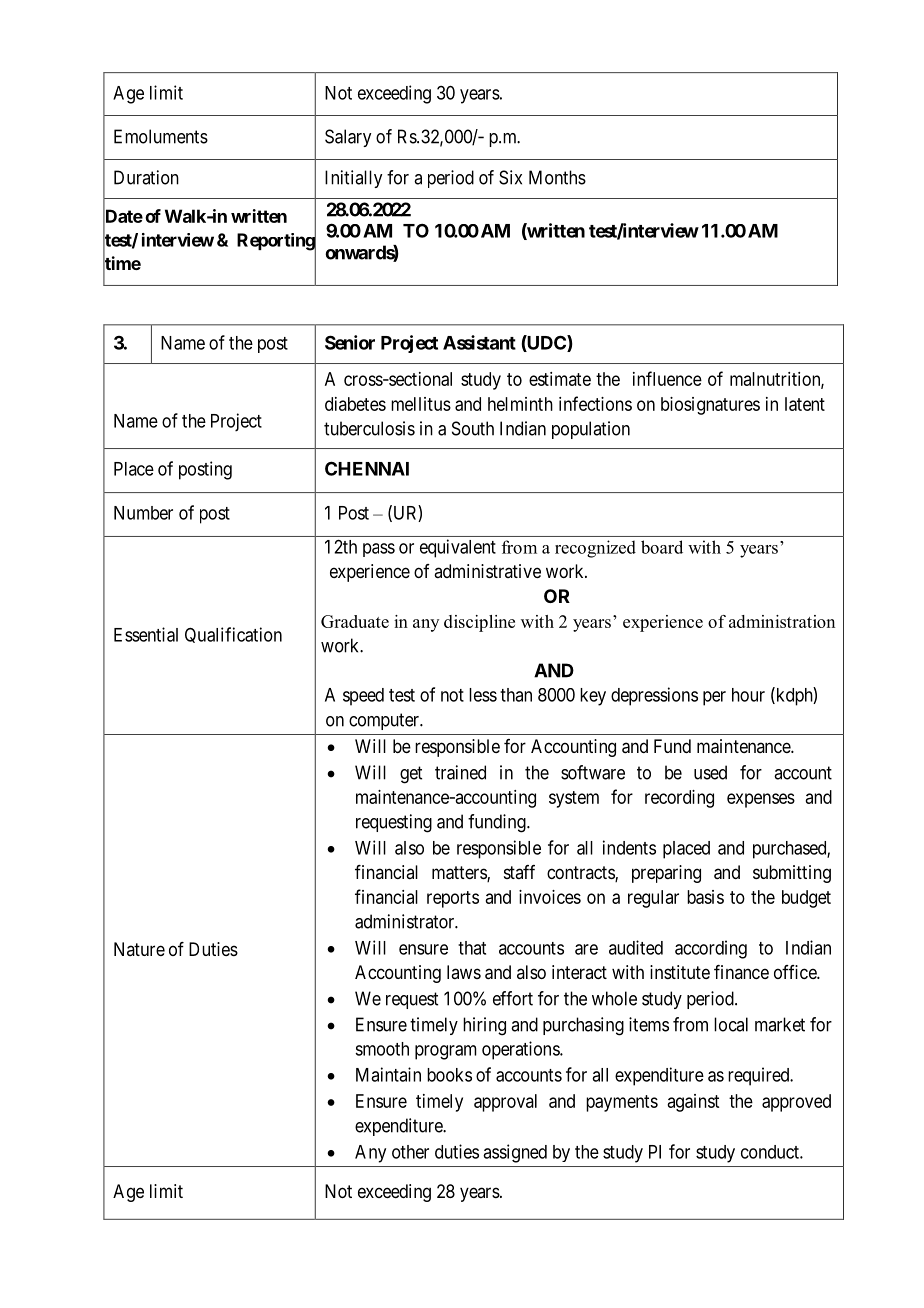  Describe the element at coordinates (557, 177) in the image. I see `Months` at that location.
